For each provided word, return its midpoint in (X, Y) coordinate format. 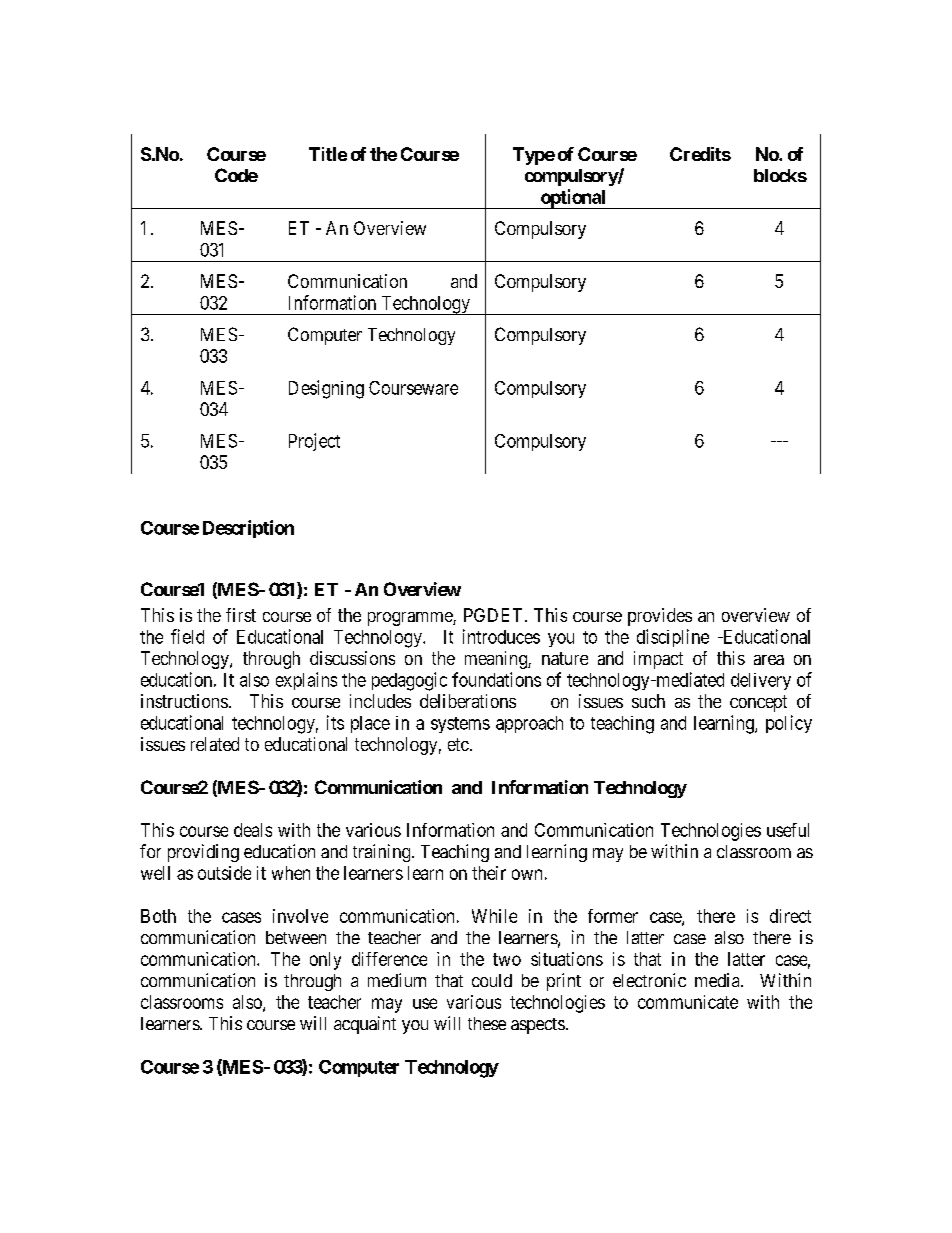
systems (460, 725)
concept (758, 703)
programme (411, 619)
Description (248, 529)
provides (660, 617)
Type (534, 156)
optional (573, 199)
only (325, 961)
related (215, 744)
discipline (673, 638)
